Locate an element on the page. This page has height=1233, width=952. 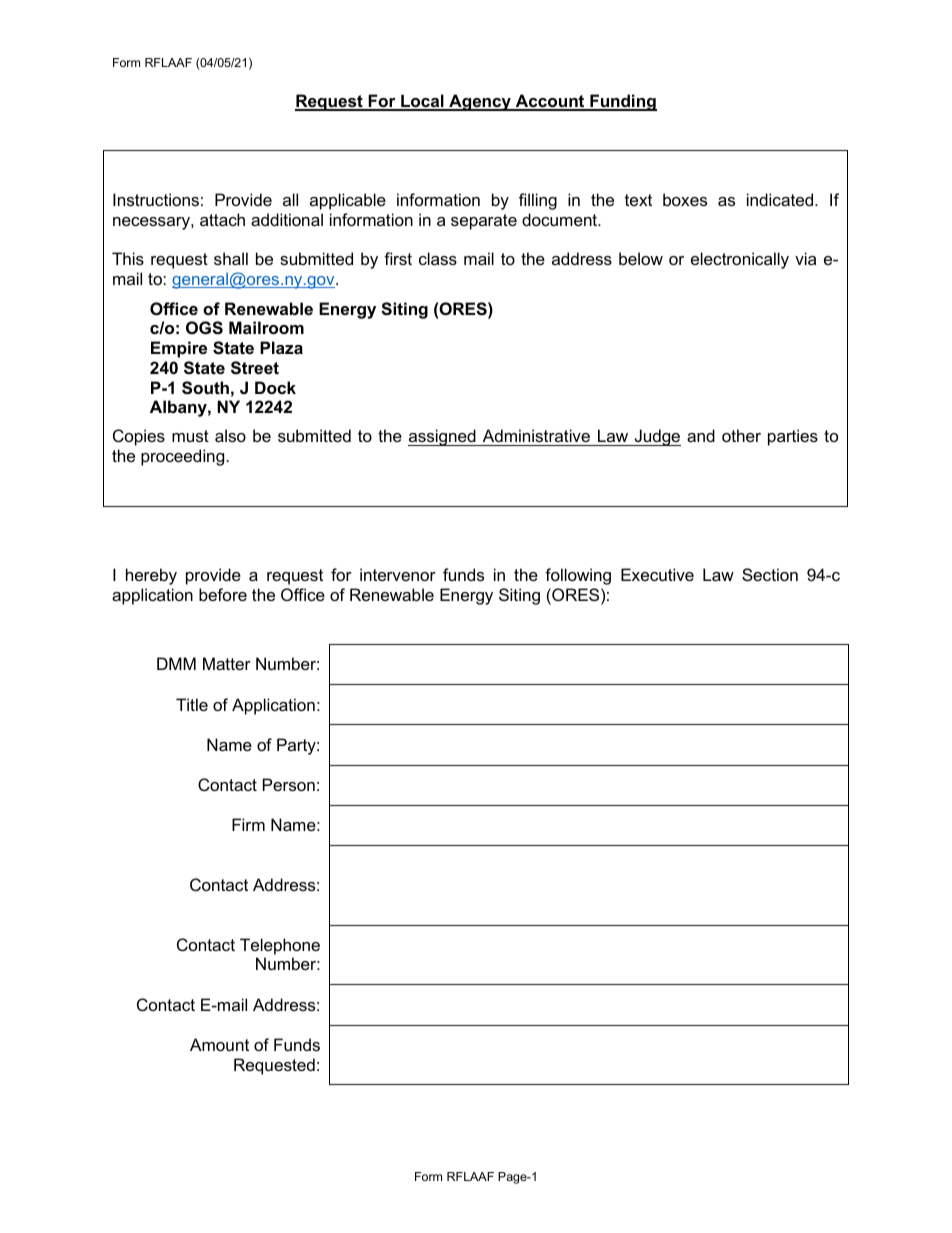
Executive is located at coordinates (657, 574).
